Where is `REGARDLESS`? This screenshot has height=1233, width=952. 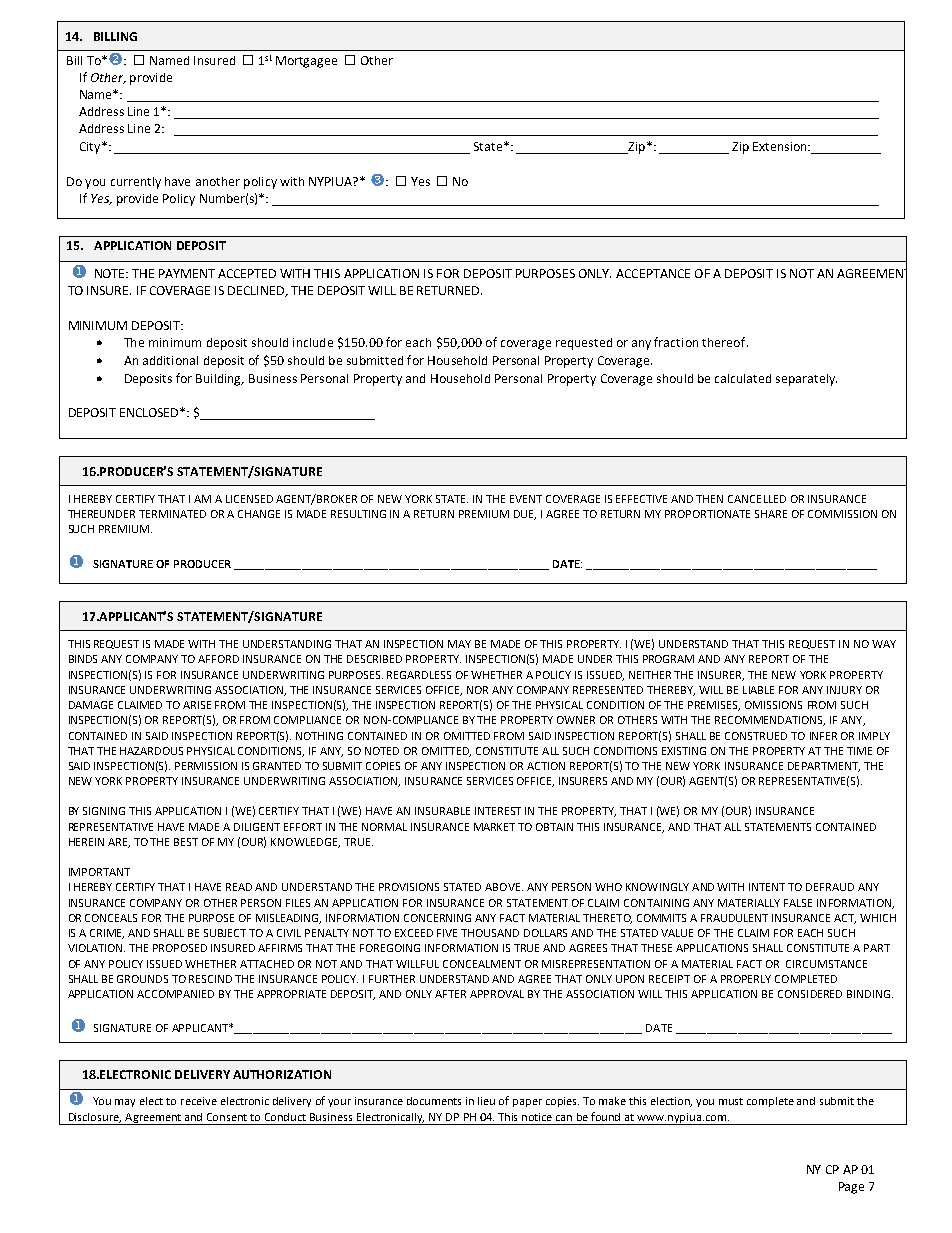
REGARDLESS is located at coordinates (419, 675).
